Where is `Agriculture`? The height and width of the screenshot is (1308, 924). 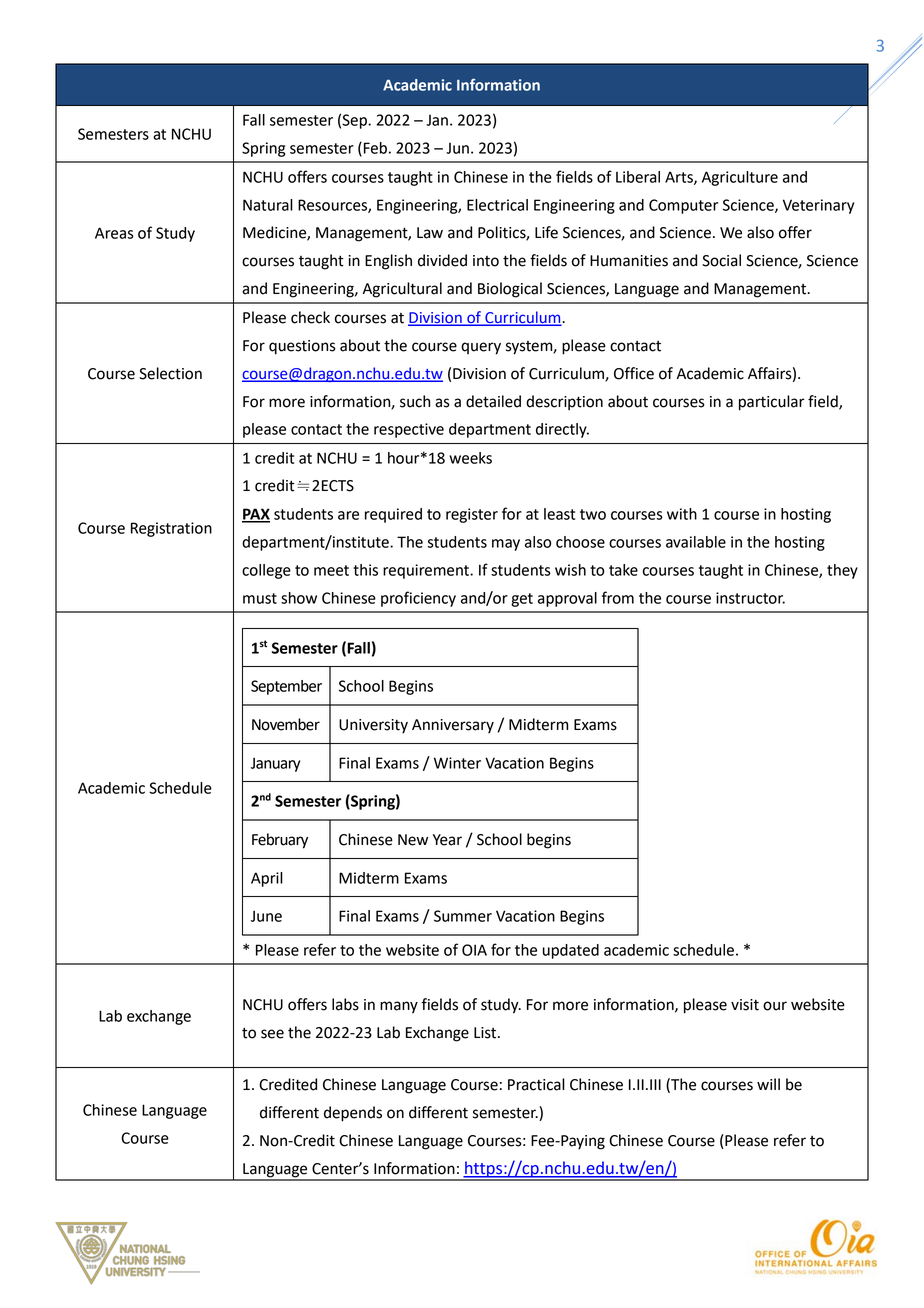
Agriculture is located at coordinates (740, 178).
